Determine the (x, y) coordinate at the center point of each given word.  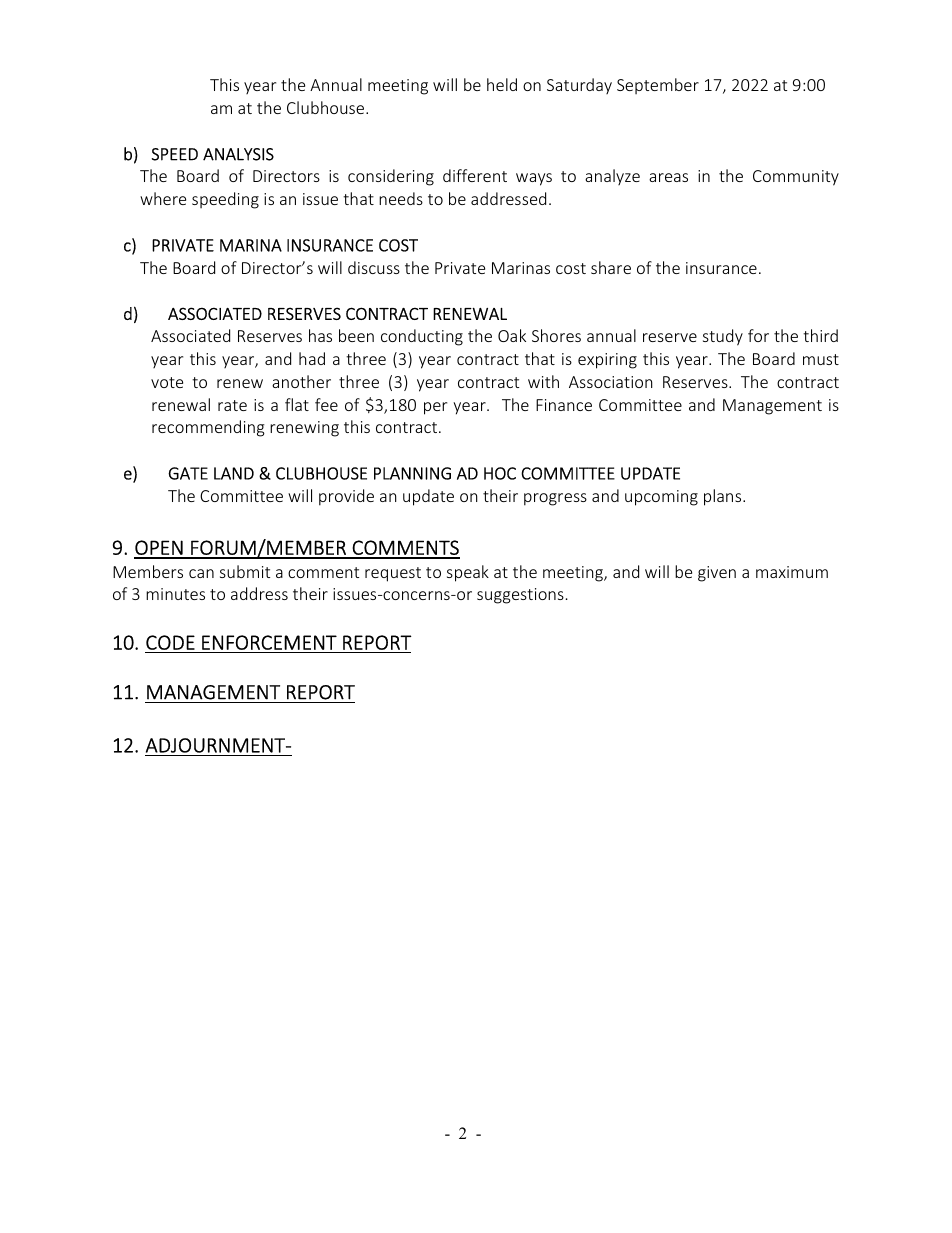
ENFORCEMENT (269, 642)
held (502, 84)
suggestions (520, 596)
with (543, 381)
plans (724, 497)
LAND (234, 473)
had (312, 358)
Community (796, 178)
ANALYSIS (238, 154)
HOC (500, 473)
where (163, 198)
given (717, 574)
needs (401, 198)
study (723, 337)
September (658, 86)
